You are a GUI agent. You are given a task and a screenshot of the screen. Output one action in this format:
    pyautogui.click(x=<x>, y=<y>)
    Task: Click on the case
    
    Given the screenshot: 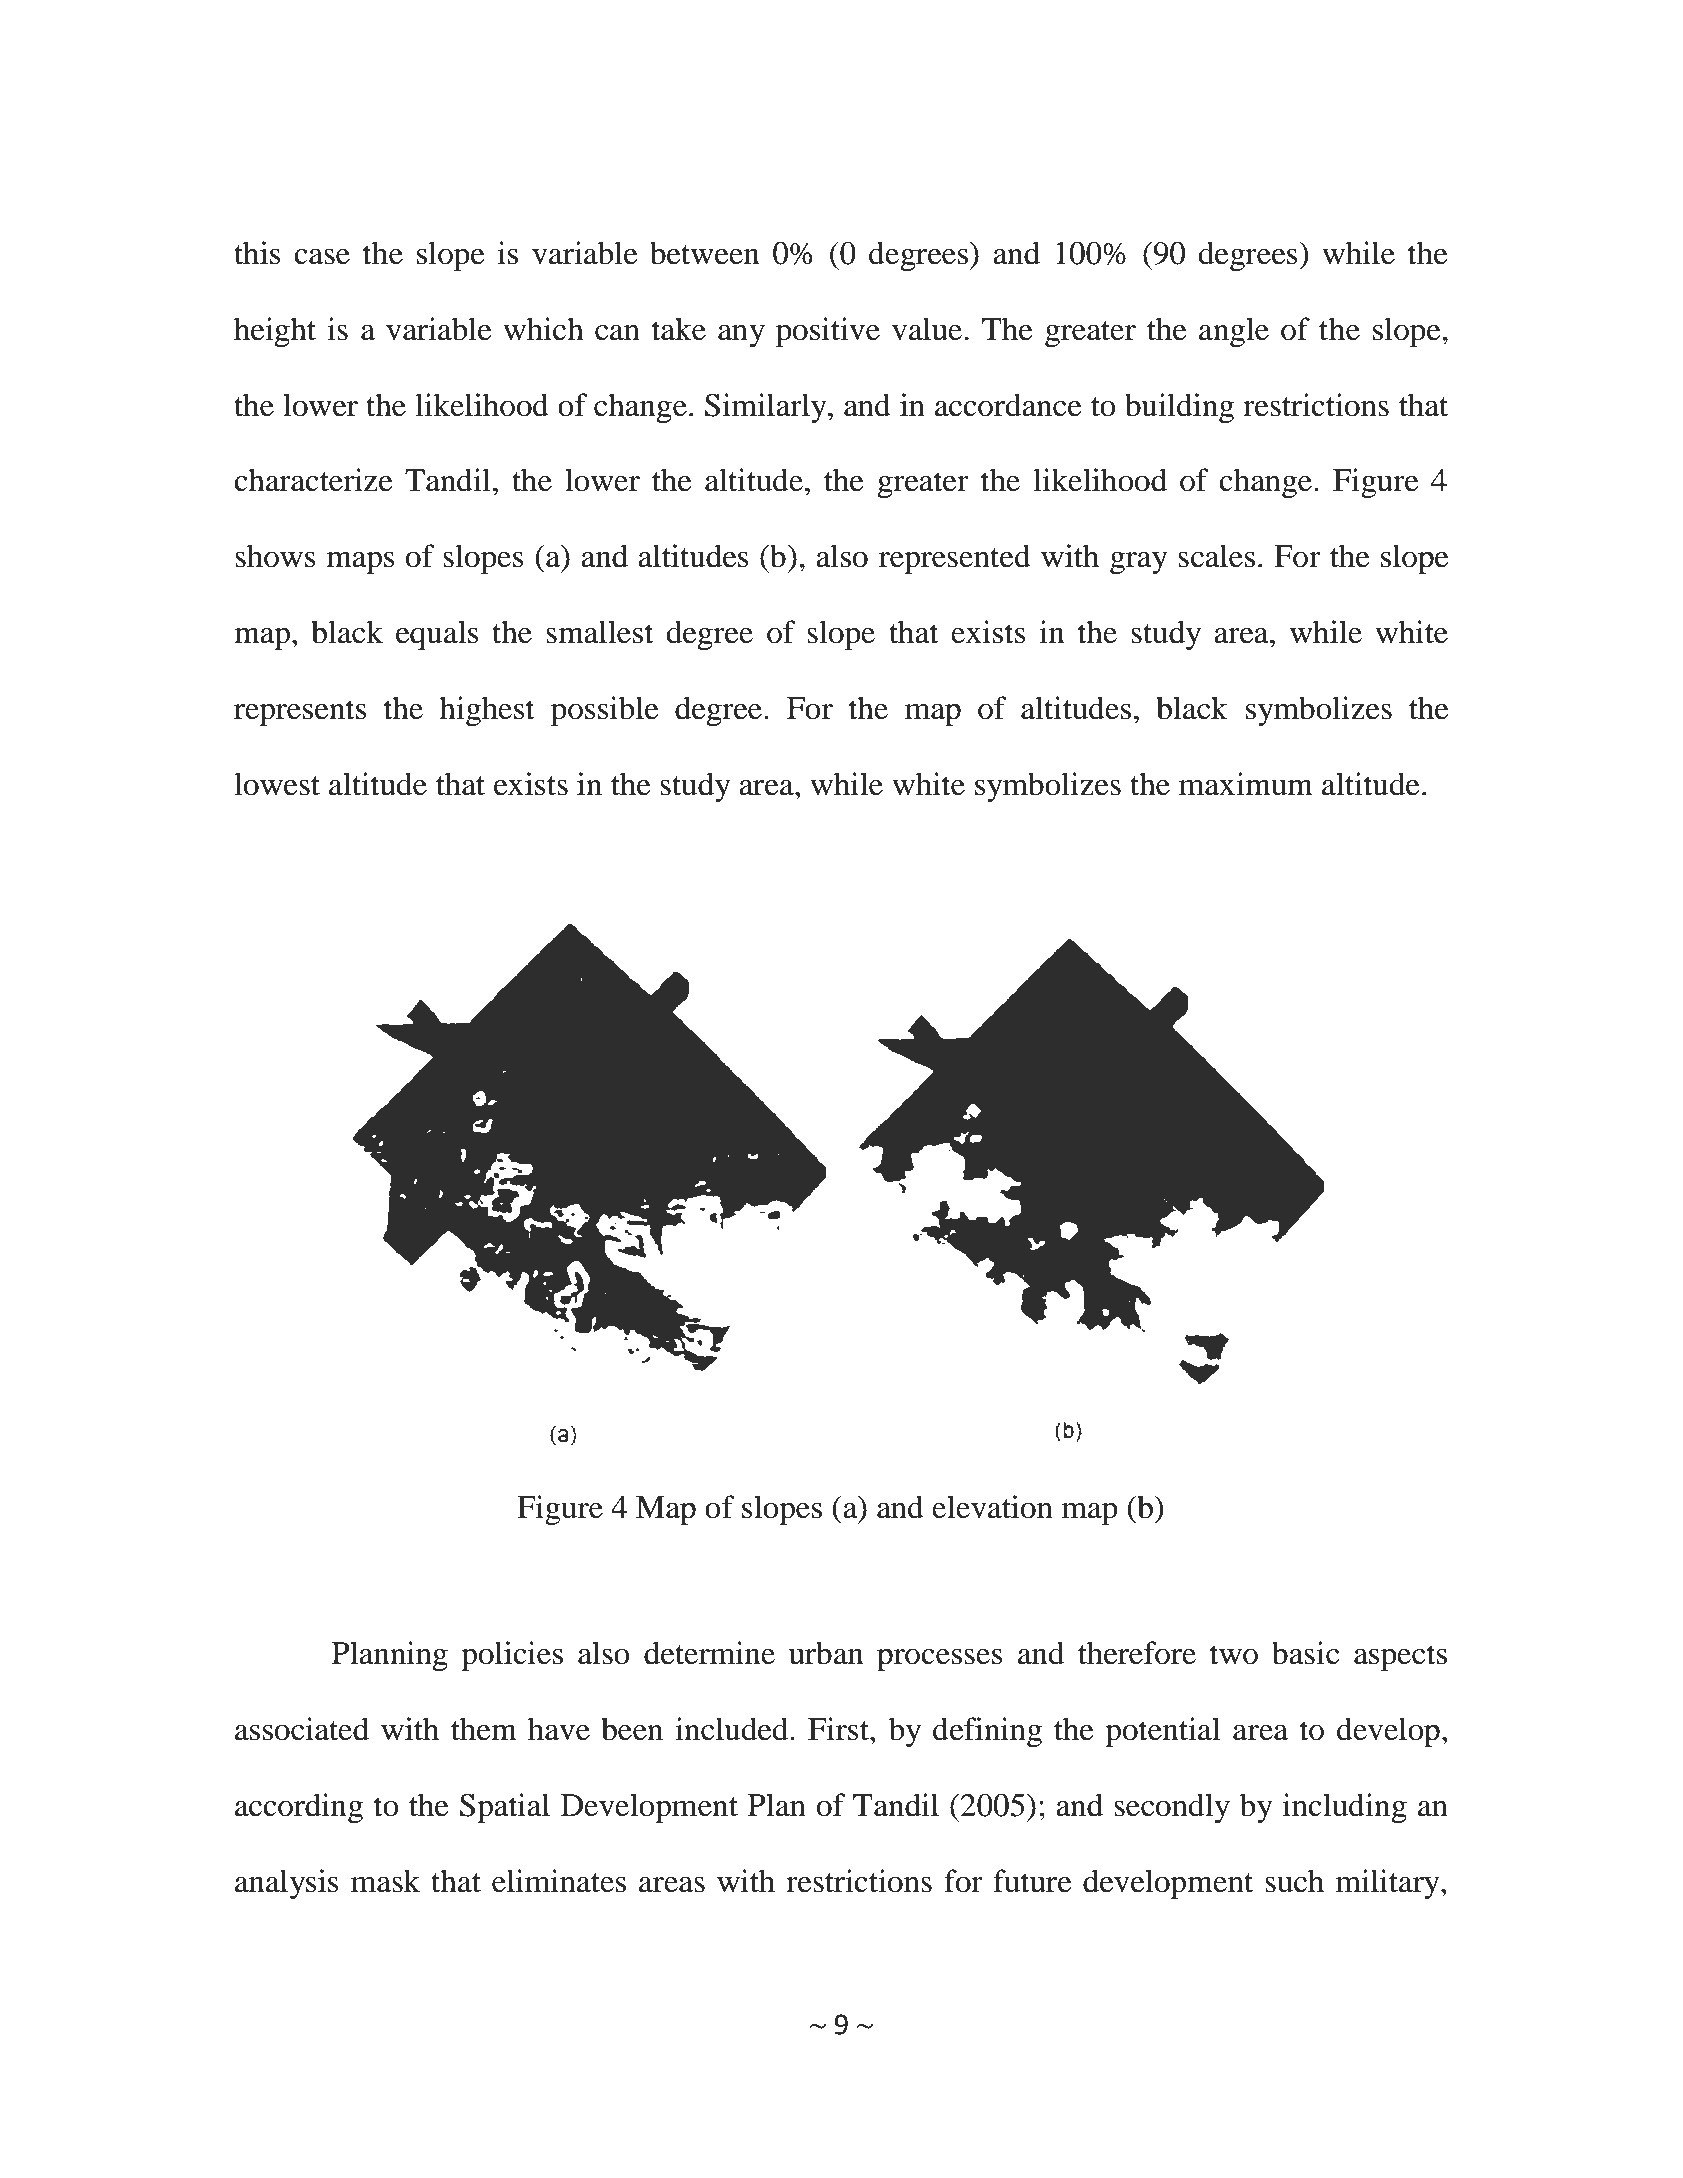 What is the action you would take?
    pyautogui.click(x=322, y=257)
